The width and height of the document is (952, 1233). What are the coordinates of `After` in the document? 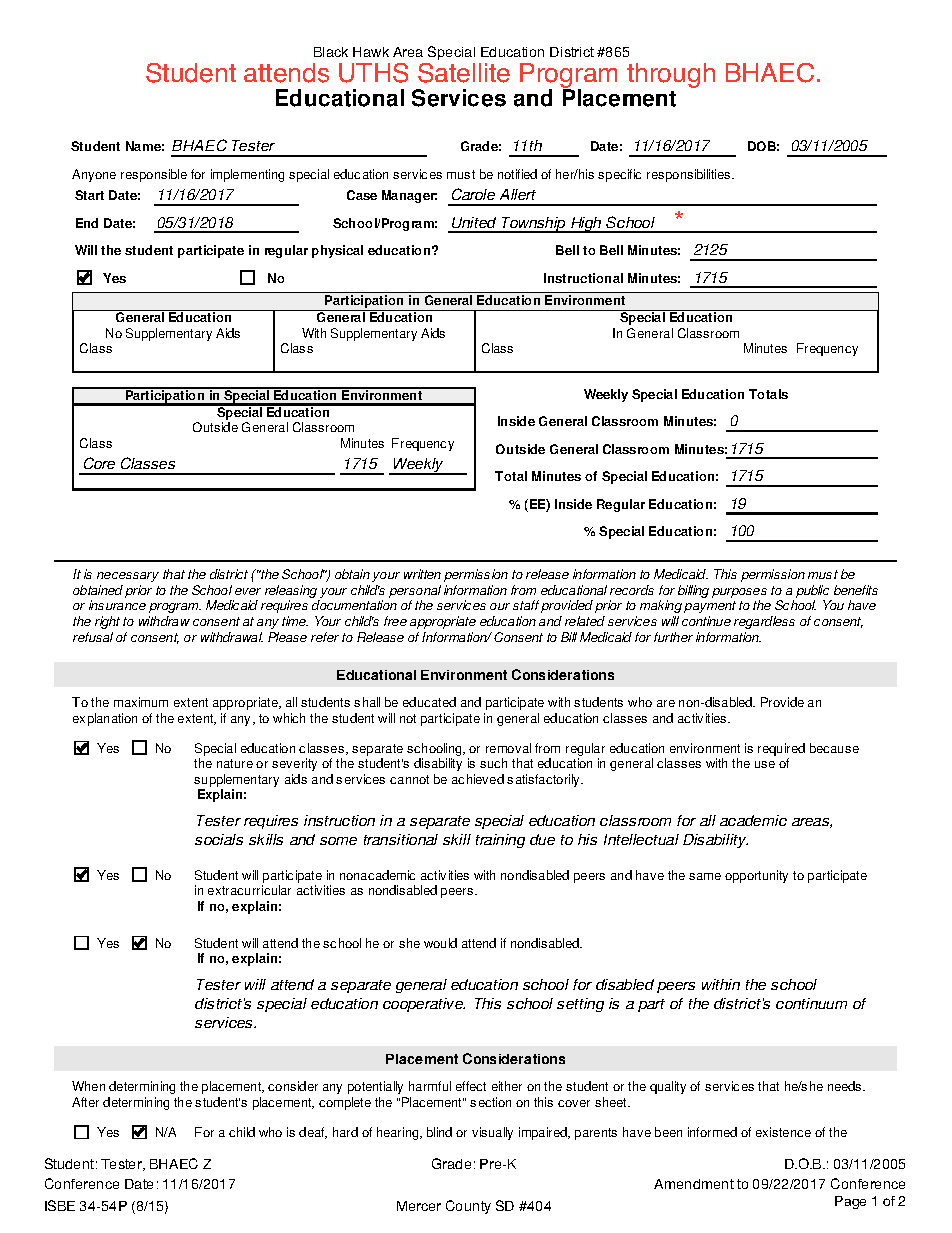 It's located at (85, 1102).
